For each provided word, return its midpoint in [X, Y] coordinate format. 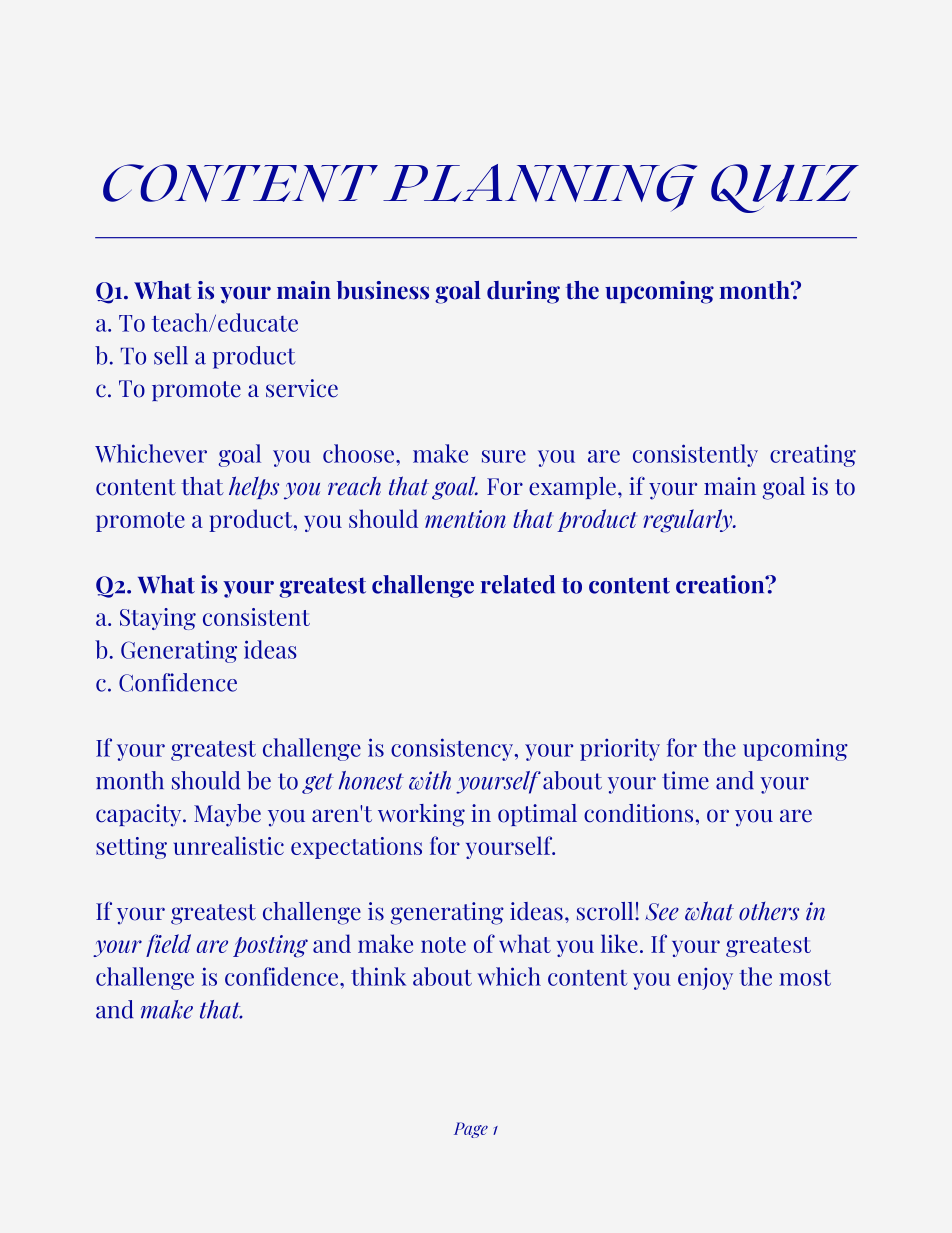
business [383, 290]
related [518, 584]
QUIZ [785, 188]
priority [620, 749]
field [168, 945]
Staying [158, 619]
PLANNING [540, 187]
